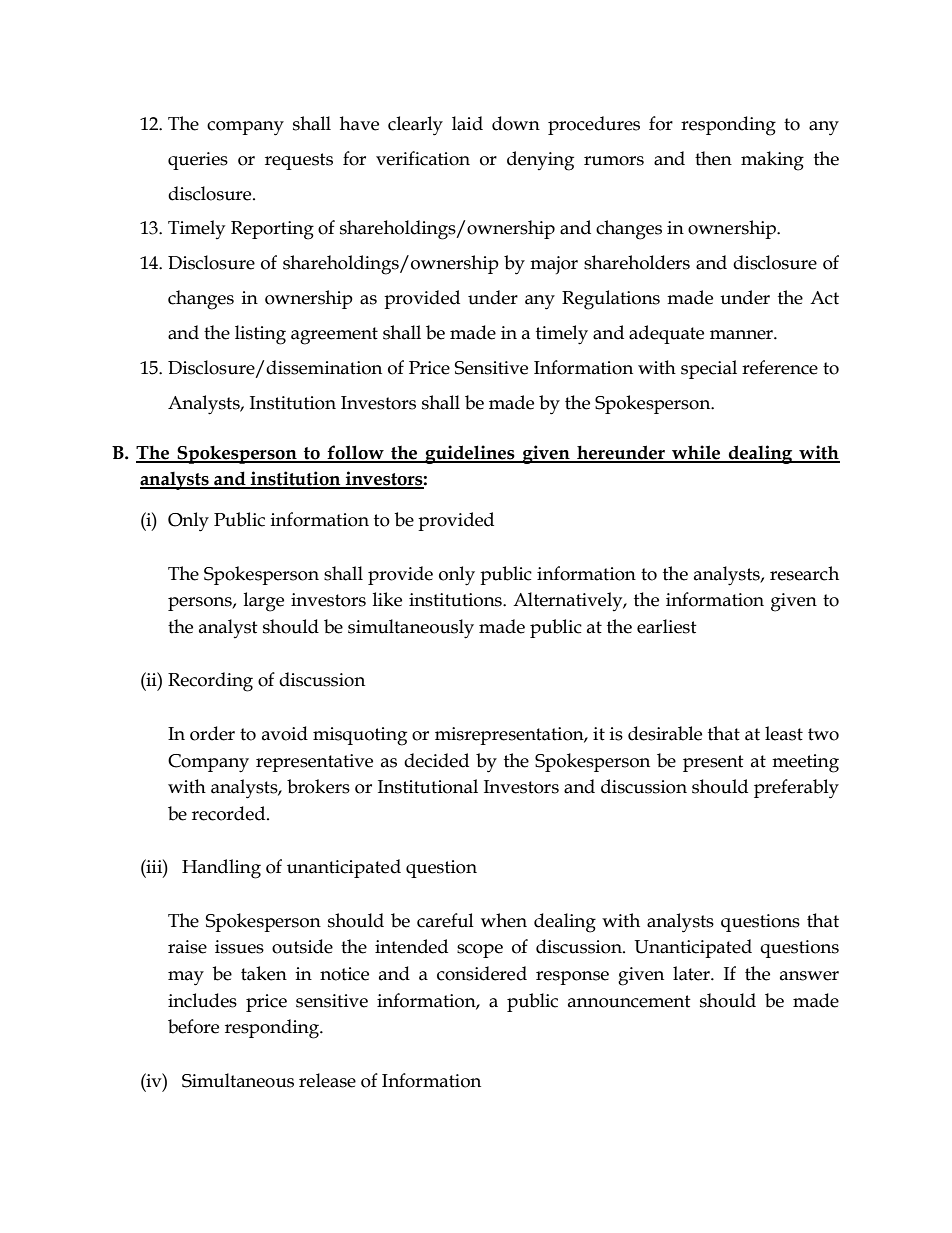 The width and height of the screenshot is (952, 1233). I want to click on reference, so click(780, 367).
